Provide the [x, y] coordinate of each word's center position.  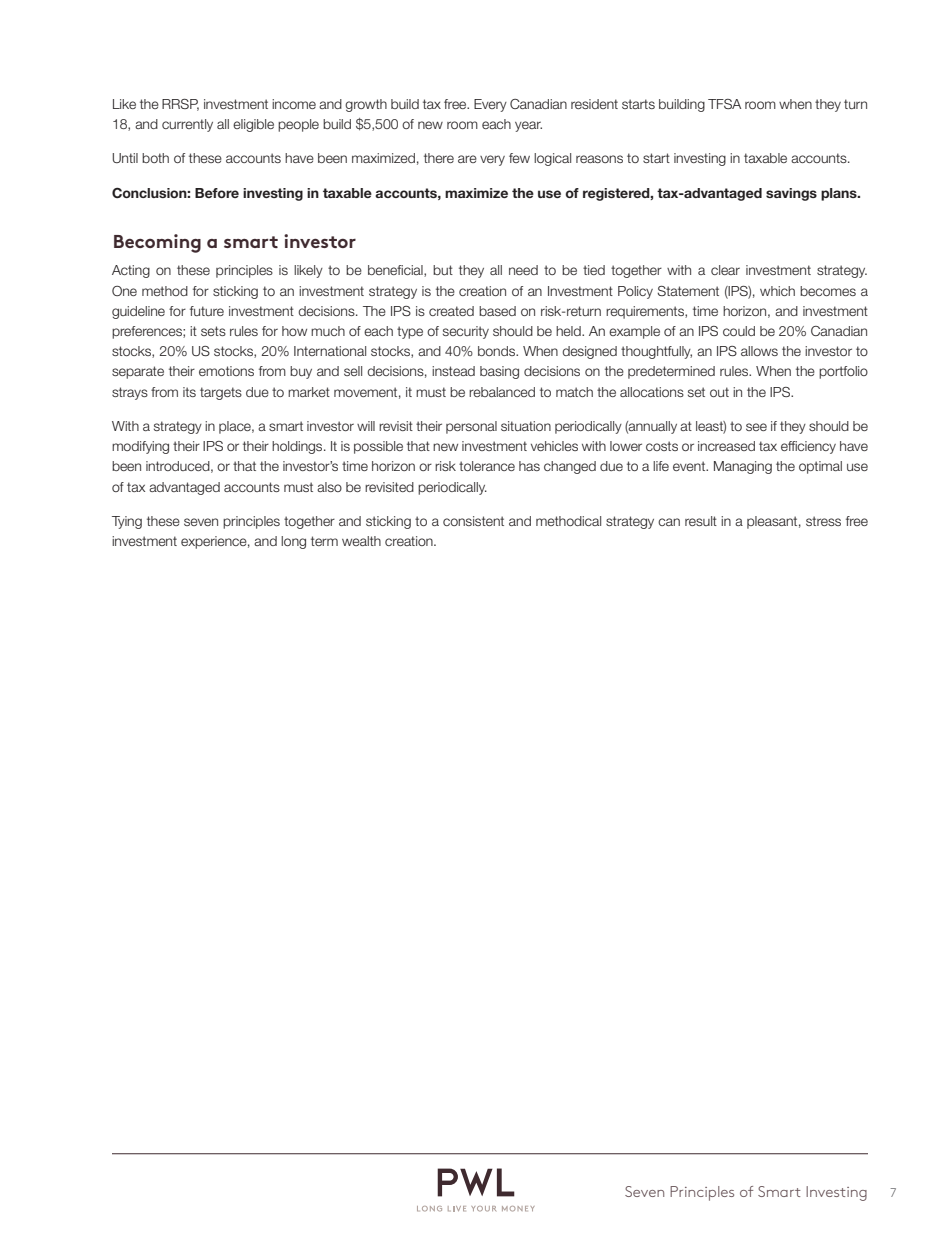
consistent [473, 521]
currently [187, 125]
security [466, 332]
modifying [140, 447]
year [528, 126]
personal [471, 427]
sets [213, 331]
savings [791, 194]
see [756, 427]
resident [594, 104]
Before [217, 193]
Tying [127, 522]
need [523, 270]
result [701, 521]
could [739, 331]
